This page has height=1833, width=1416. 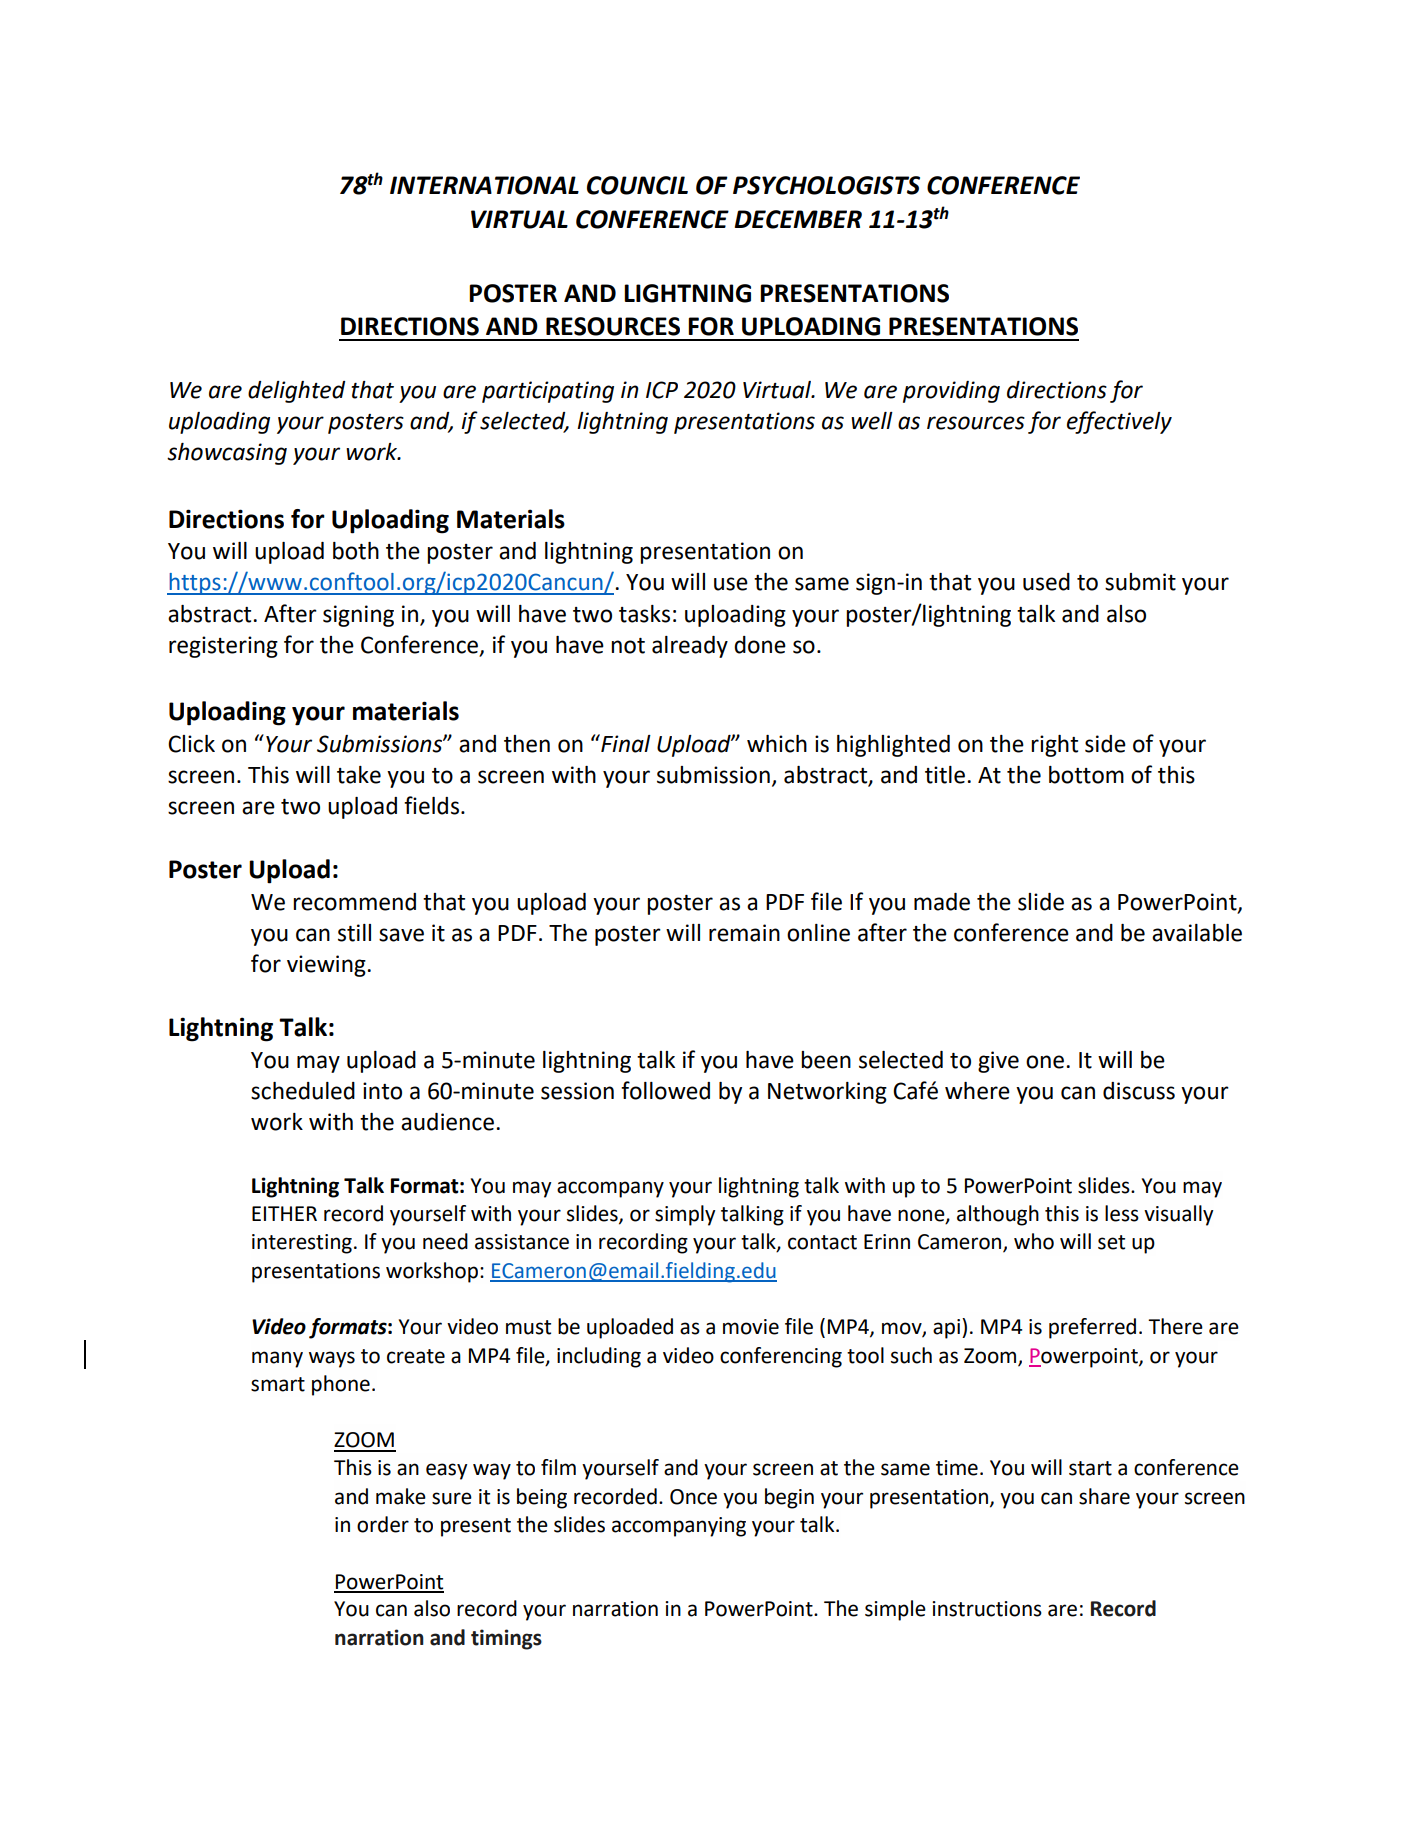 I want to click on Once, so click(x=693, y=1497).
